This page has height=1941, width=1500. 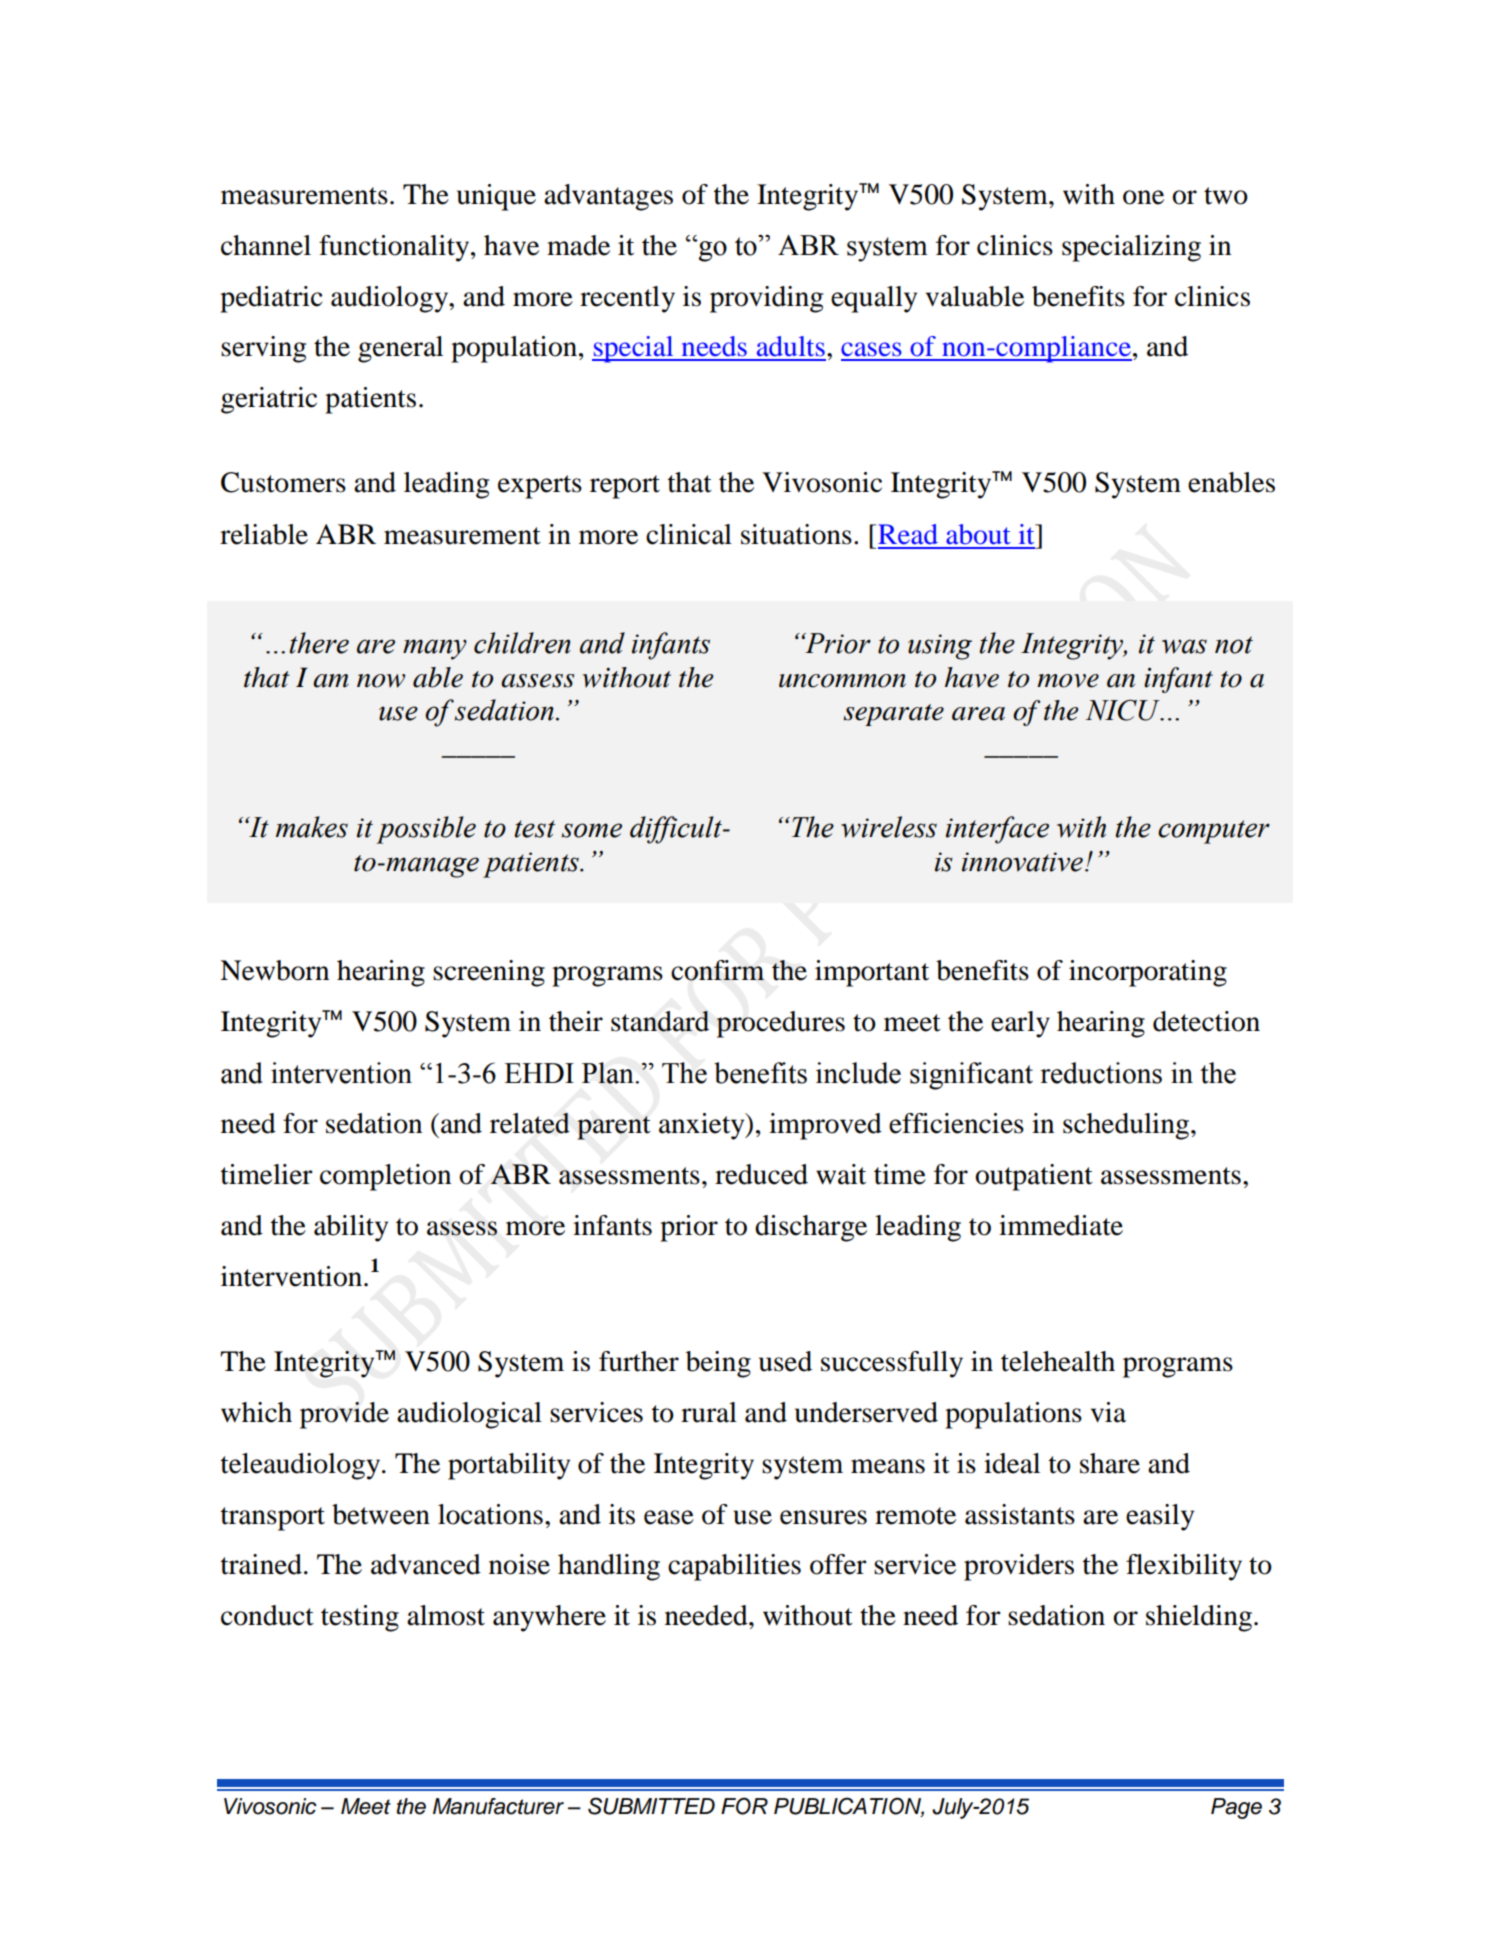 What do you see at coordinates (1184, 646) in the page?
I see `was` at bounding box center [1184, 646].
